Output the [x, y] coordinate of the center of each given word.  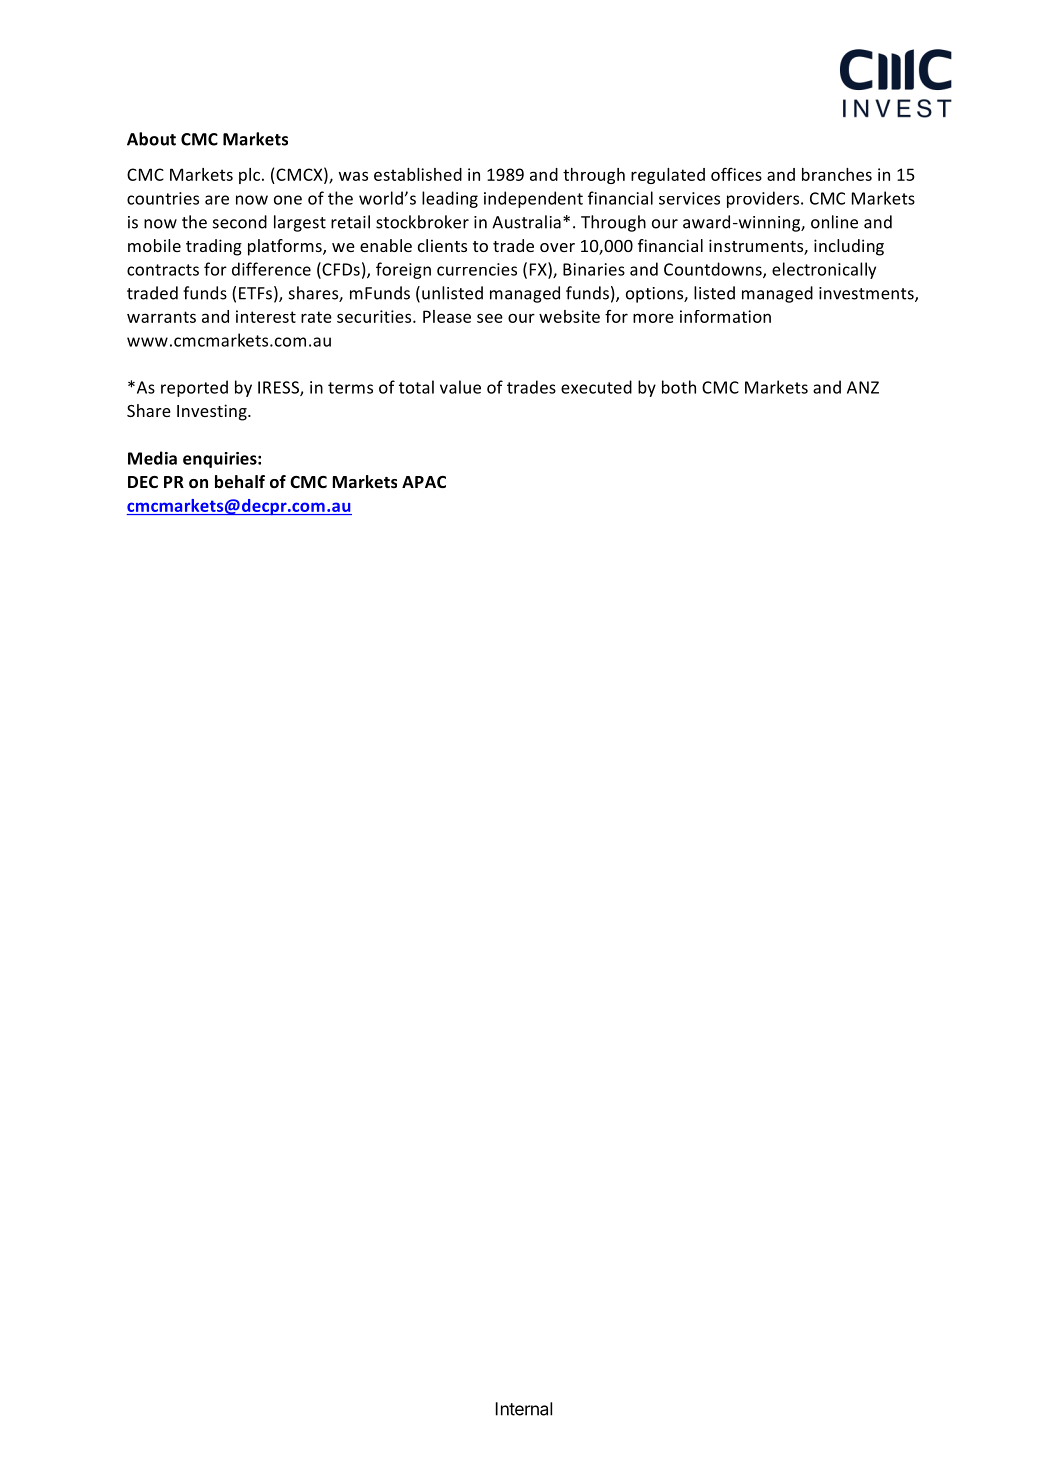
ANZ [863, 387]
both [679, 387]
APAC [424, 482]
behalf [240, 482]
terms [350, 388]
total [416, 387]
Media [152, 458]
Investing [213, 412]
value [460, 387]
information [725, 316]
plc [251, 176]
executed [596, 387]
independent [533, 199]
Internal [524, 1409]
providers [764, 199]
